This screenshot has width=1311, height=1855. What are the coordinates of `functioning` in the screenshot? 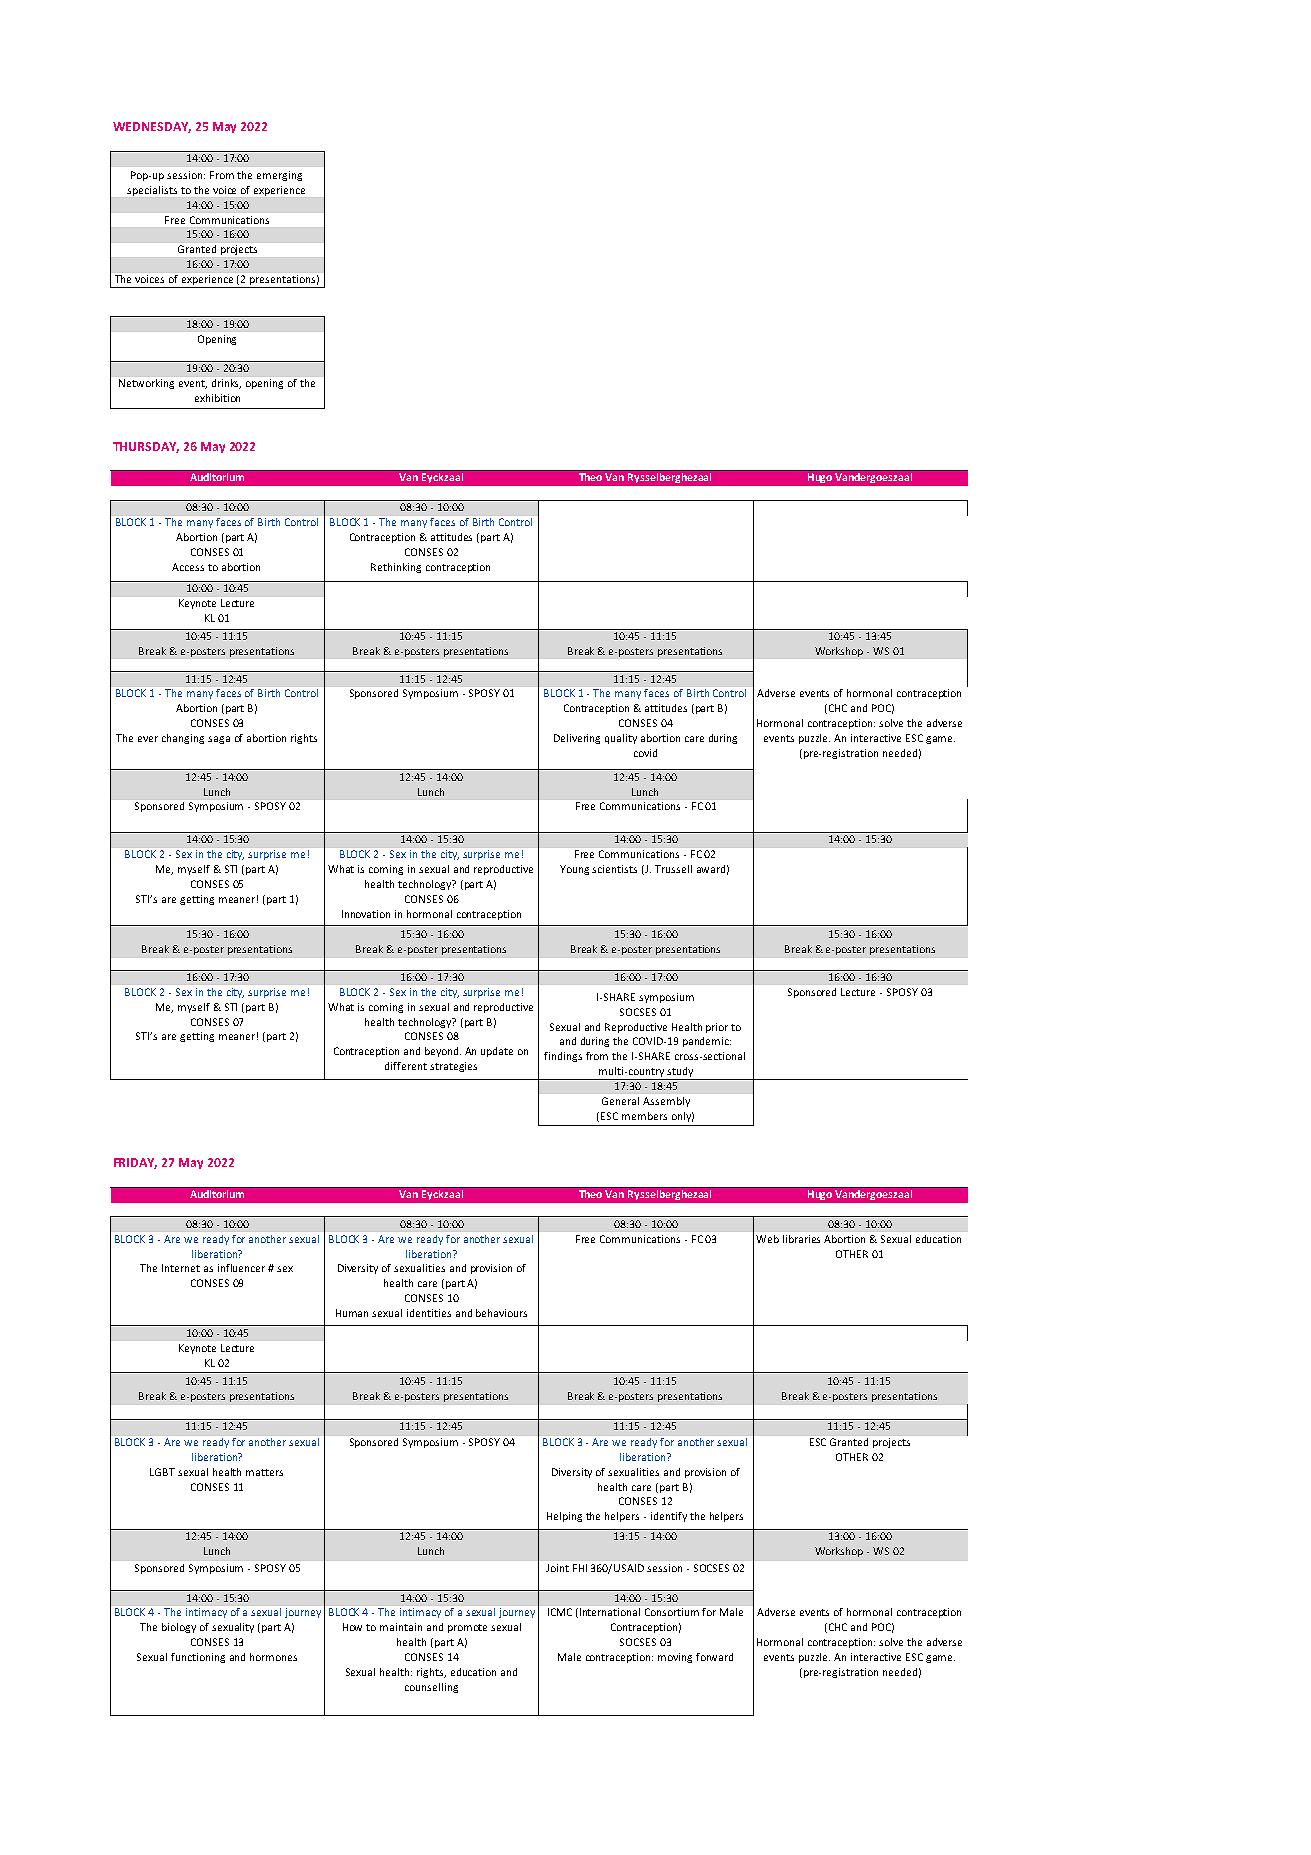 It's located at (198, 1658).
